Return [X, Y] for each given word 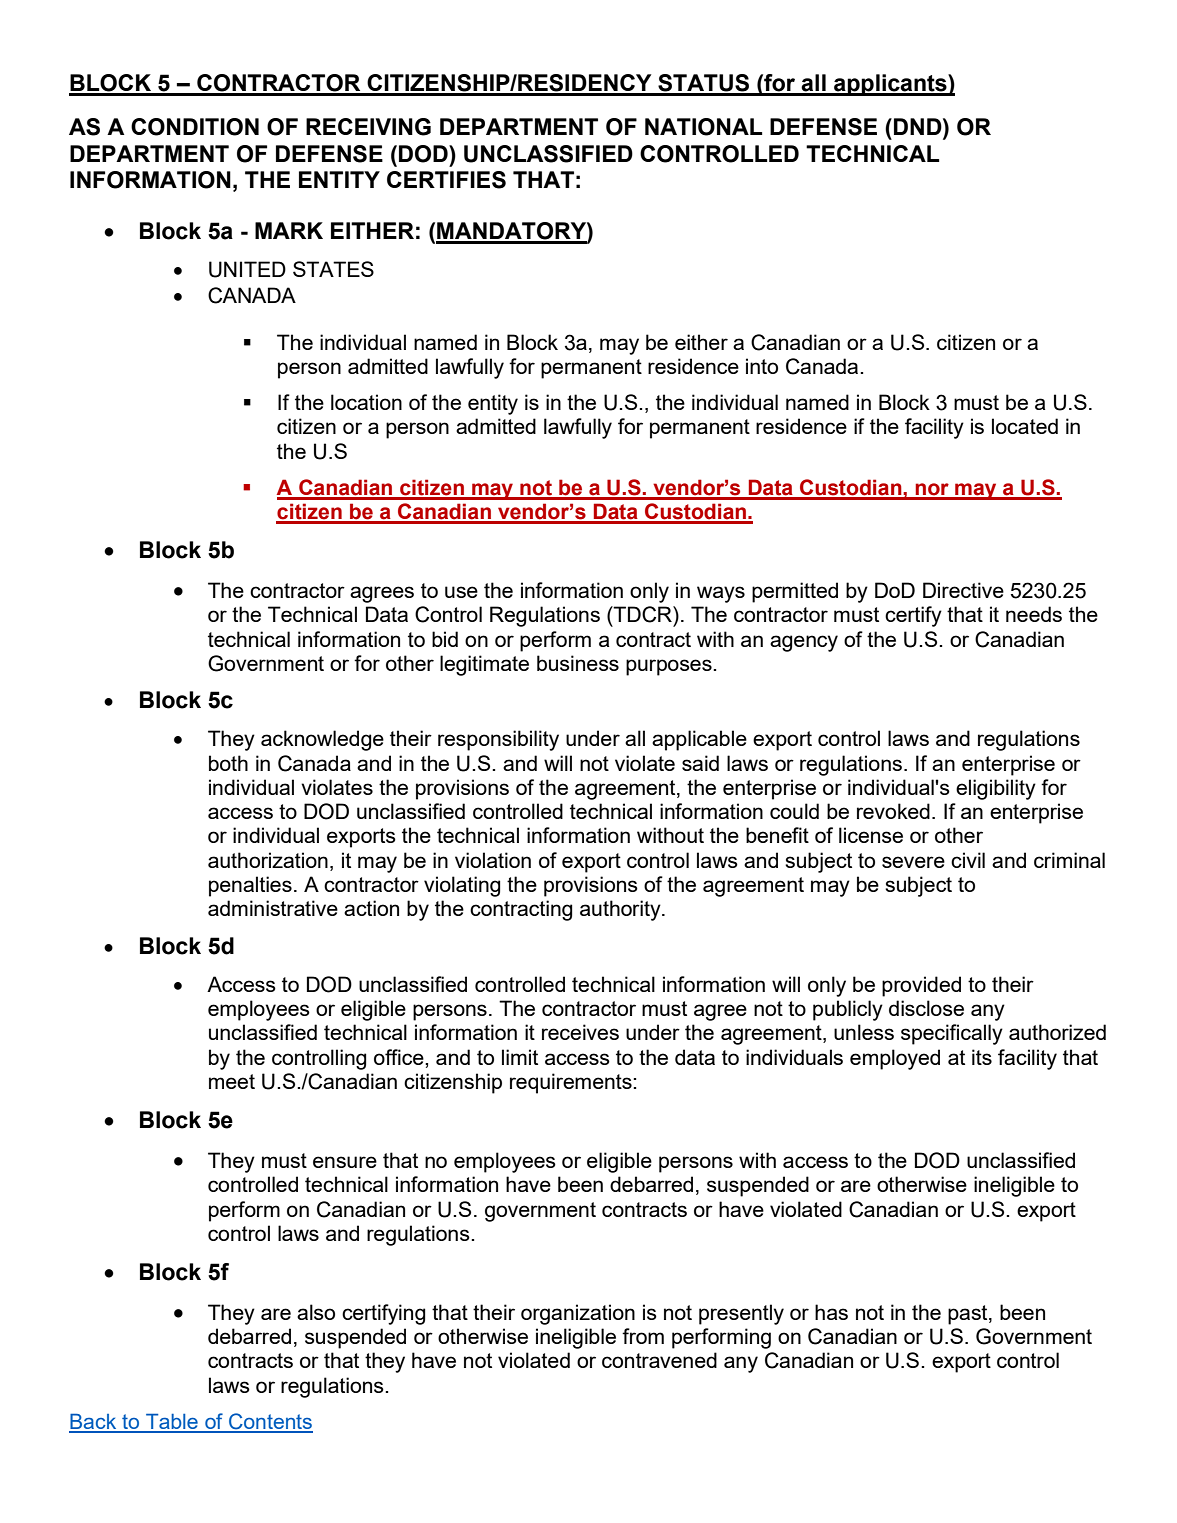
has [831, 1312]
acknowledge [322, 740]
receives [580, 1032]
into [762, 366]
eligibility [996, 789]
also [316, 1312]
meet [232, 1081]
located [1025, 426]
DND [919, 126]
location [366, 402]
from [643, 1336]
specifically [952, 1034]
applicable [699, 740]
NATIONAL [703, 127]
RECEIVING [368, 127]
